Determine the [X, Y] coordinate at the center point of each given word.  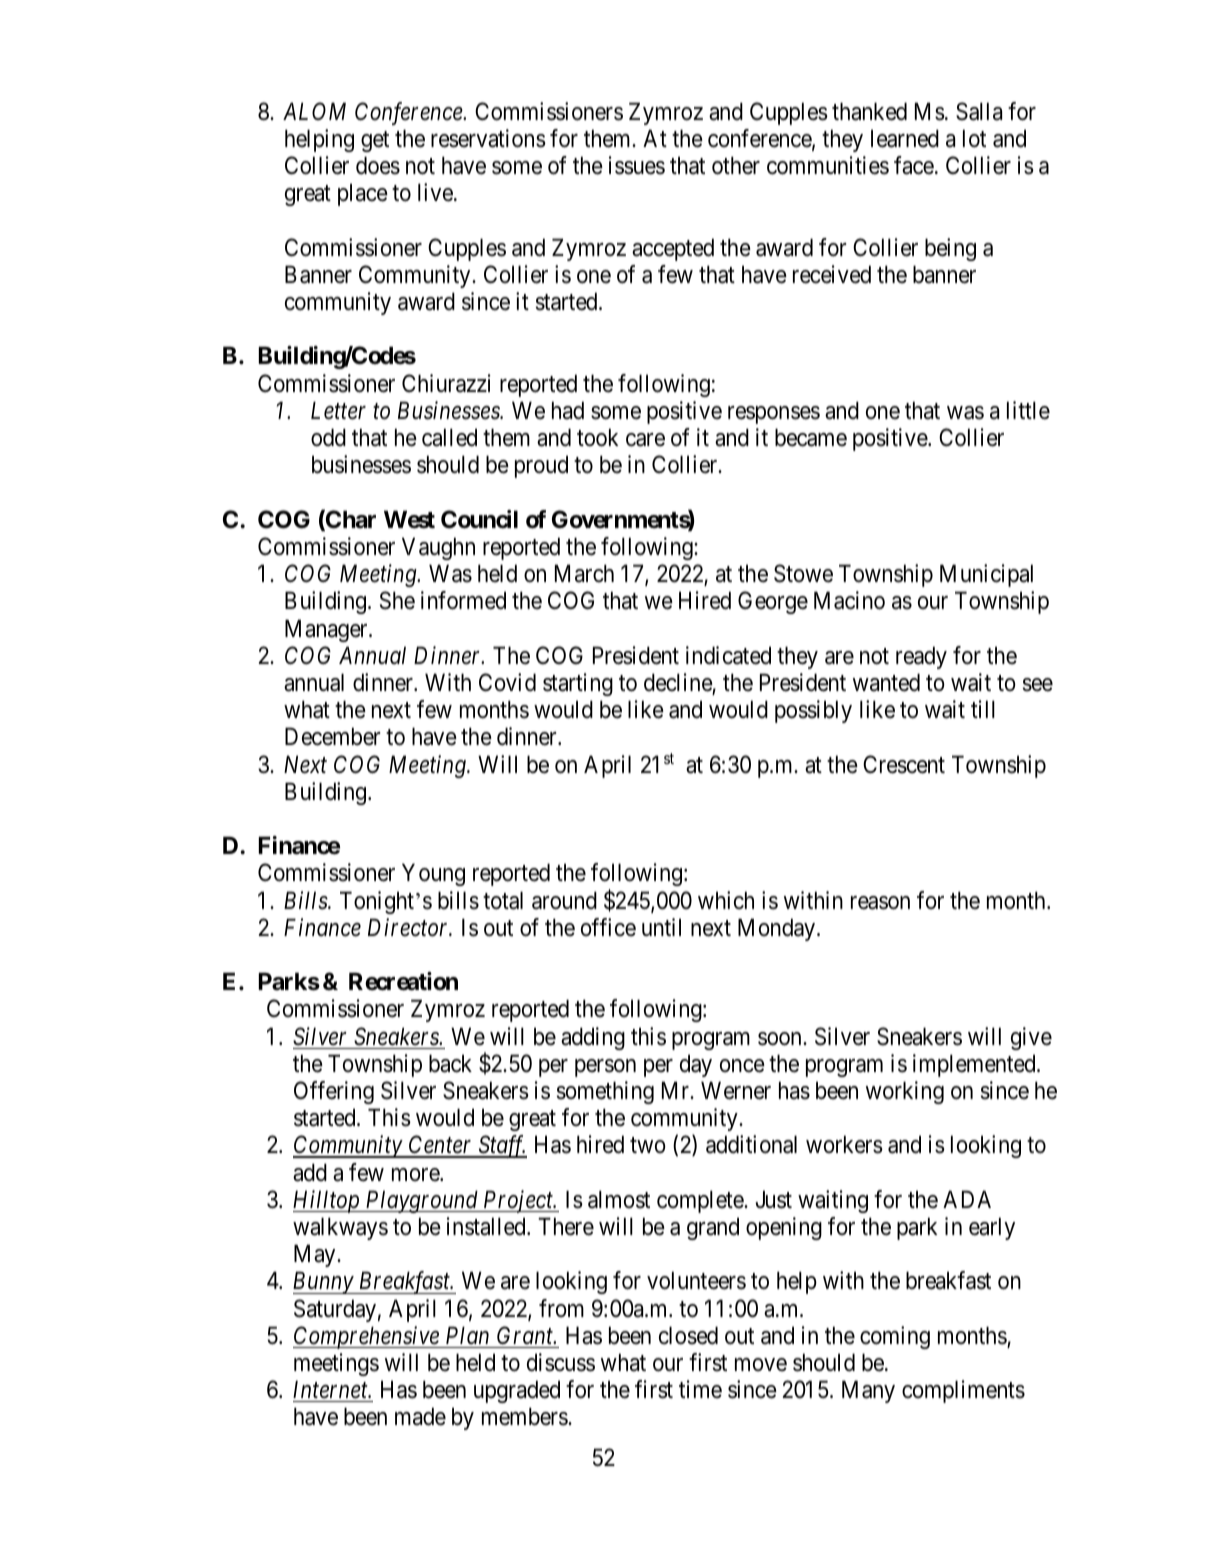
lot [974, 138]
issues [637, 165]
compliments [963, 1391]
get [375, 141]
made [420, 1416]
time [700, 1389]
